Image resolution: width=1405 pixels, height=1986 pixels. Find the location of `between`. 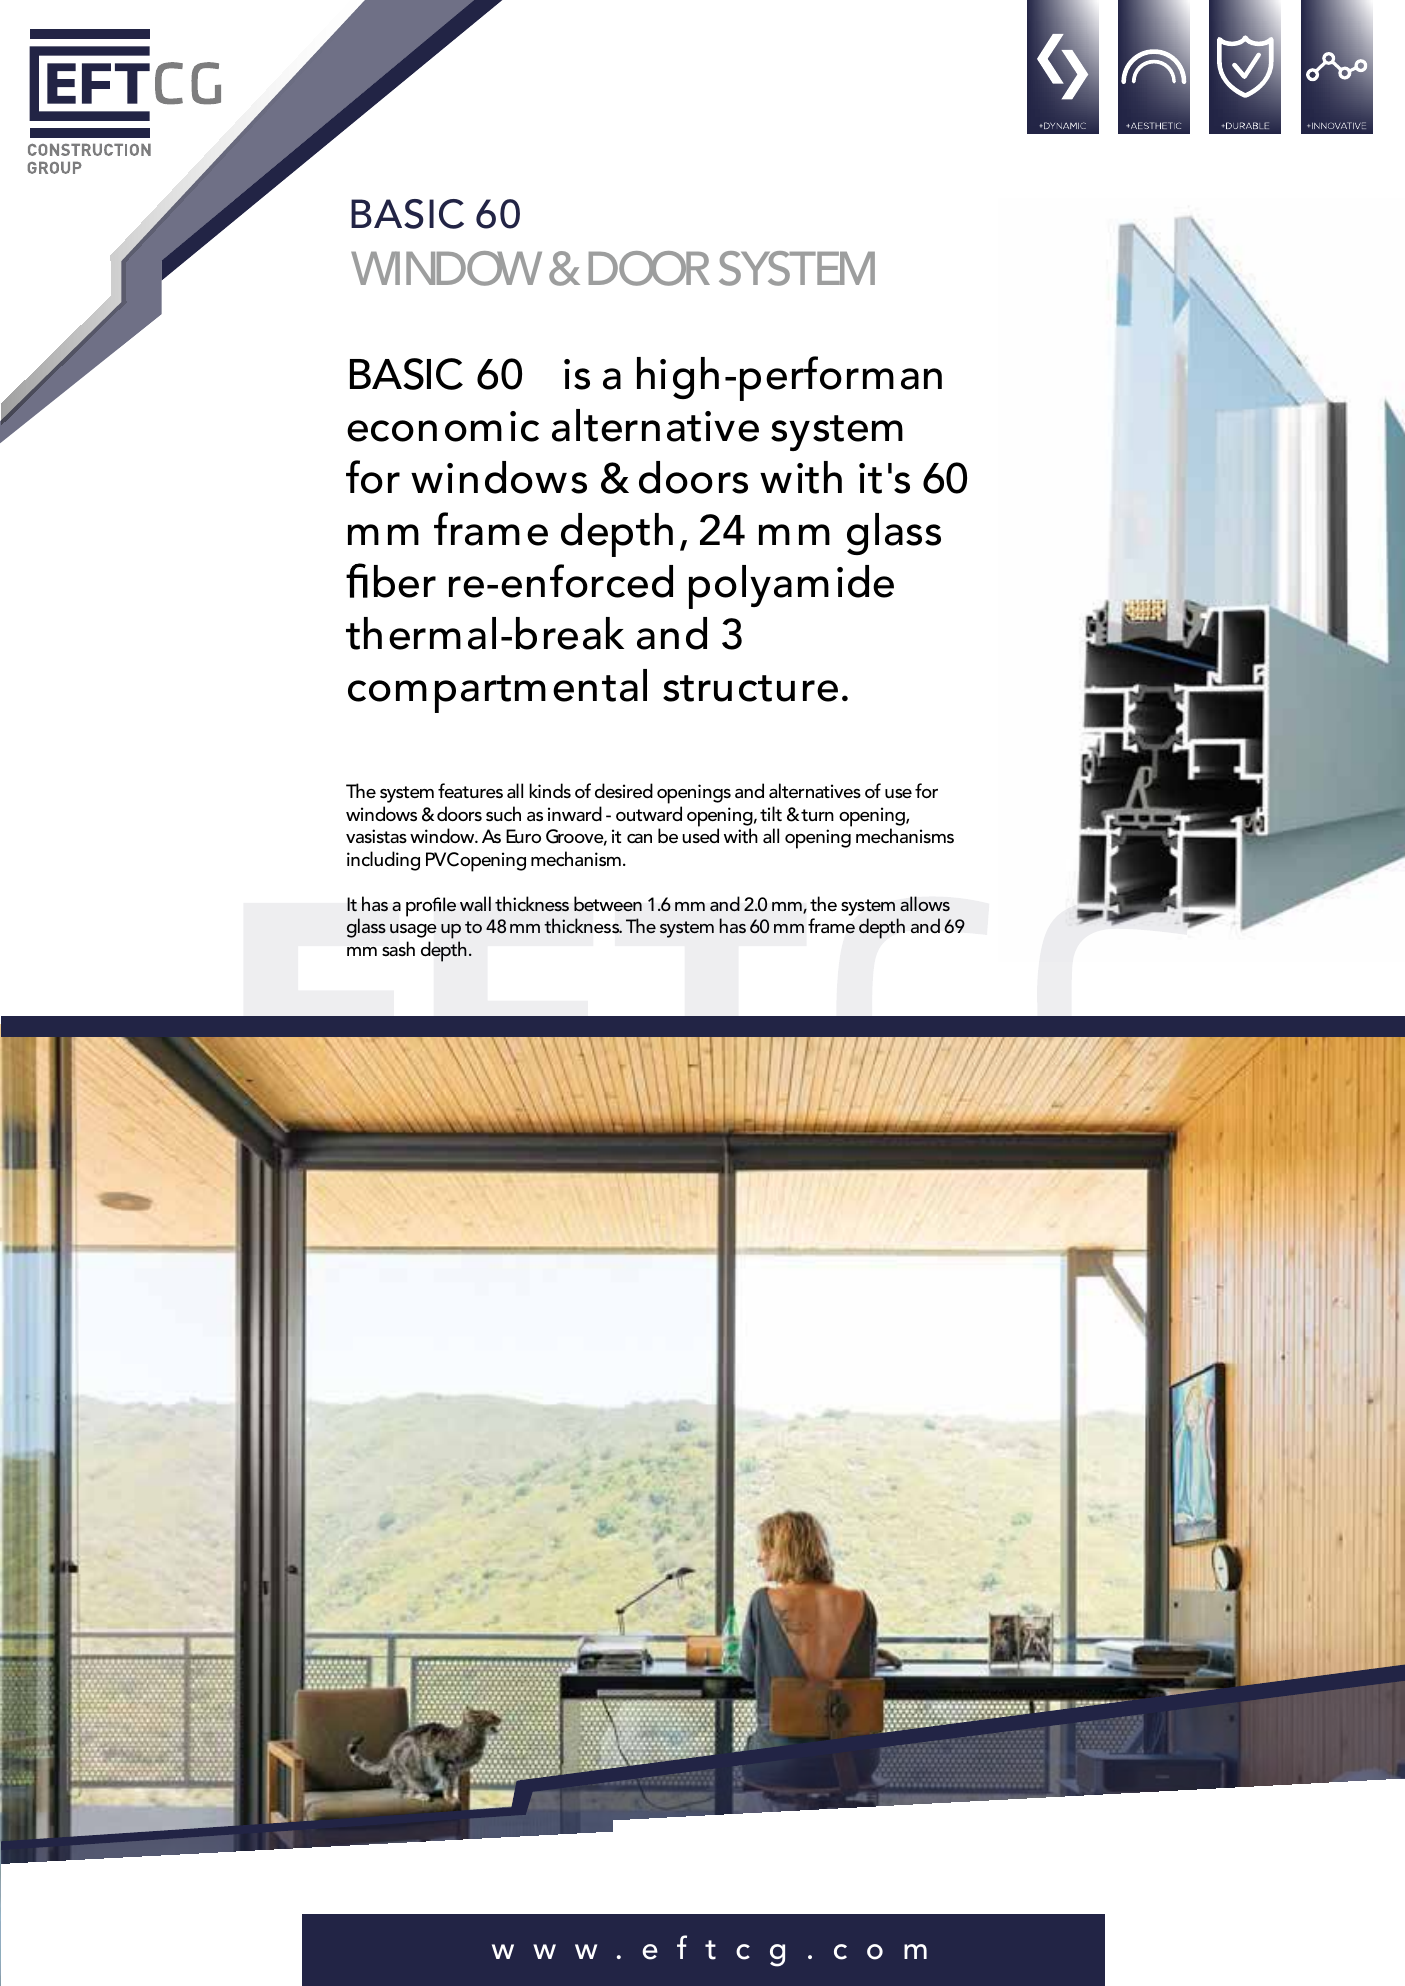

between is located at coordinates (608, 904).
